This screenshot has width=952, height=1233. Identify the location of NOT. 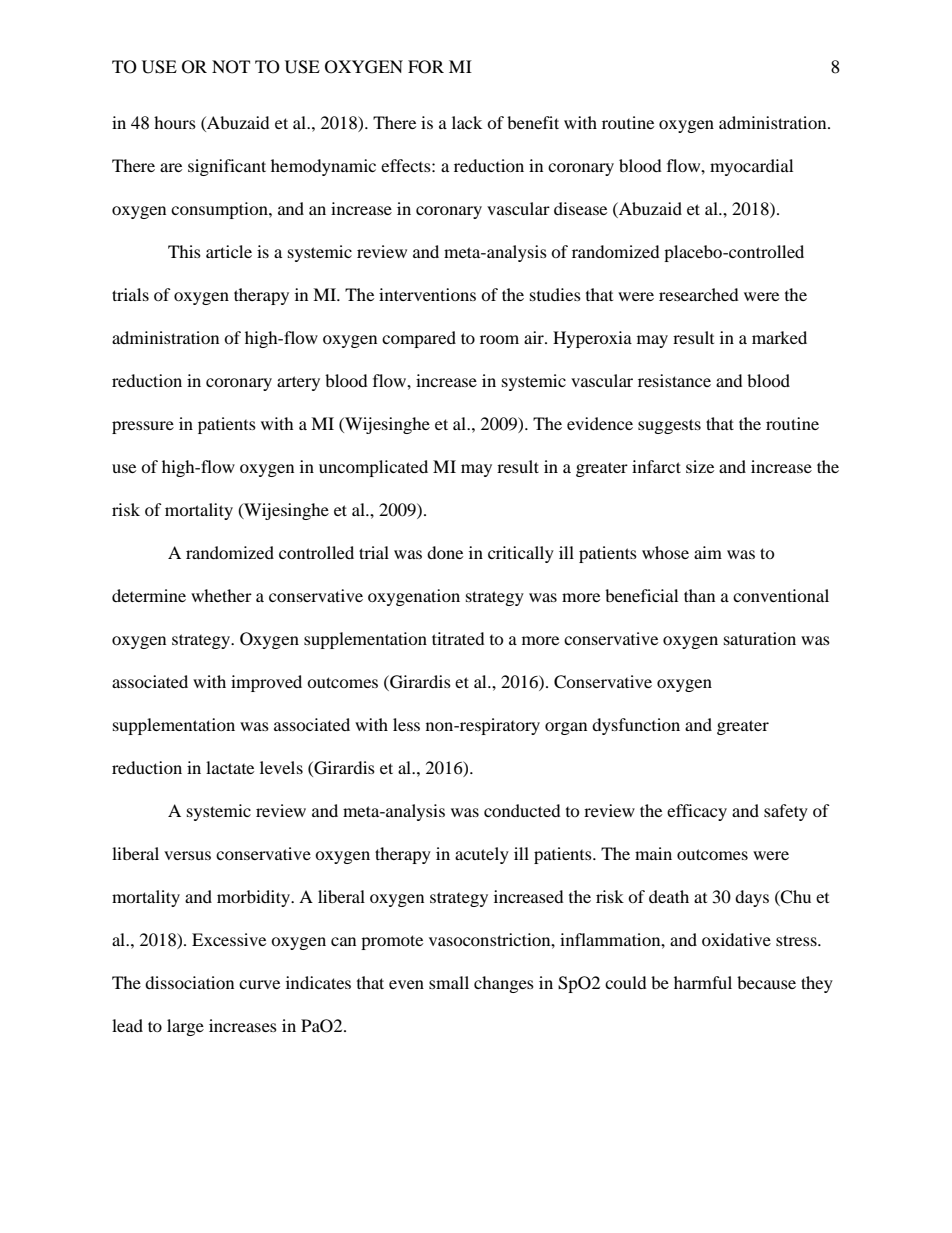
(231, 67).
